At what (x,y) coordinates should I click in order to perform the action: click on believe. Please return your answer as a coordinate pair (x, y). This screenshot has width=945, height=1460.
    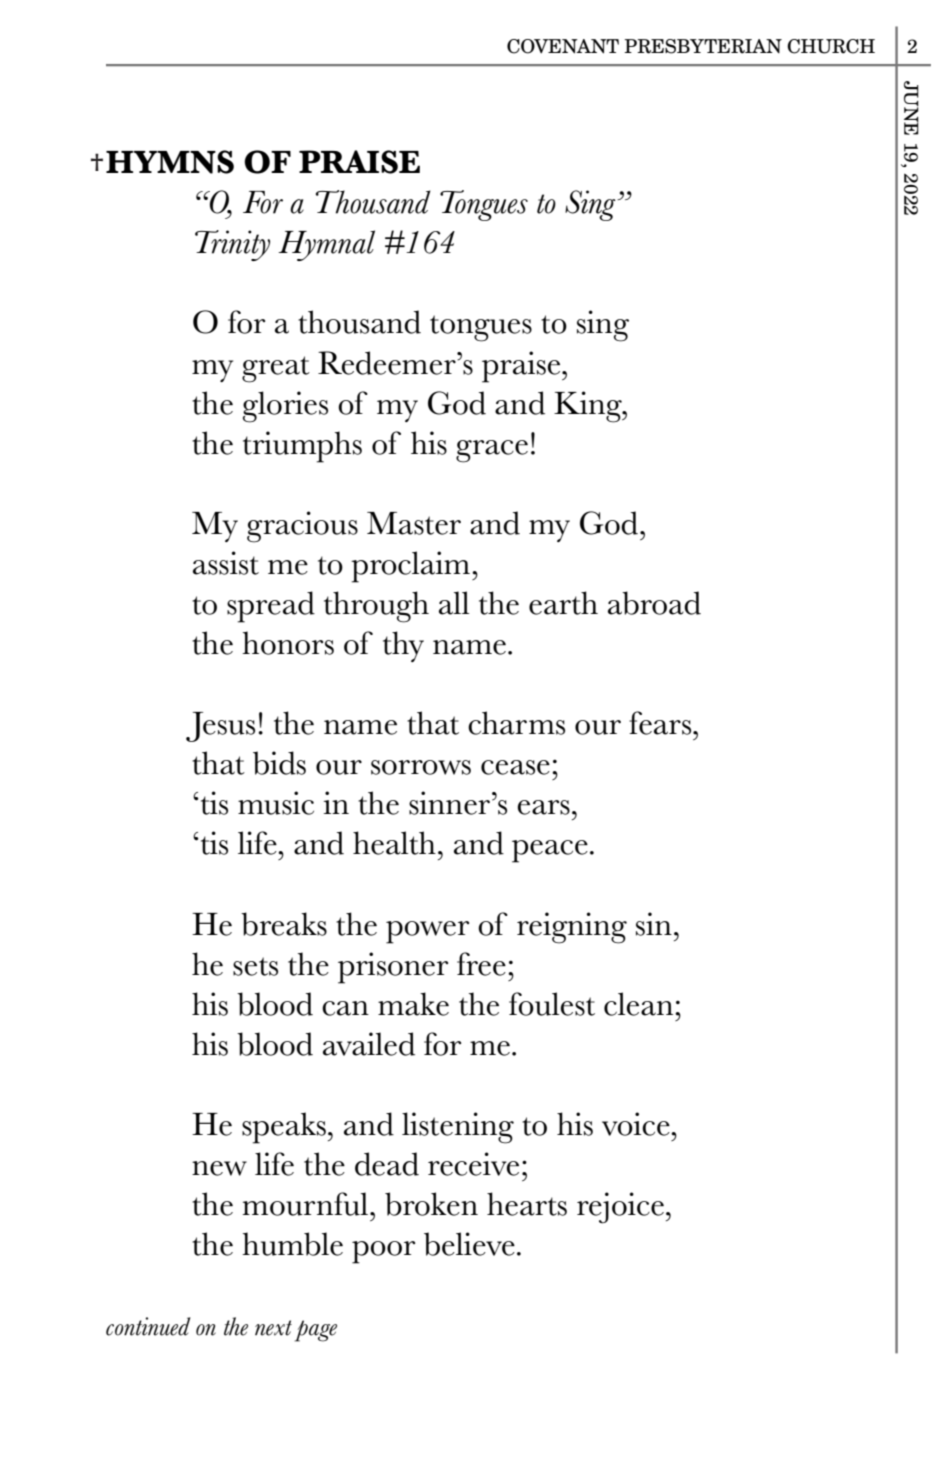
    Looking at the image, I should click on (469, 1244).
